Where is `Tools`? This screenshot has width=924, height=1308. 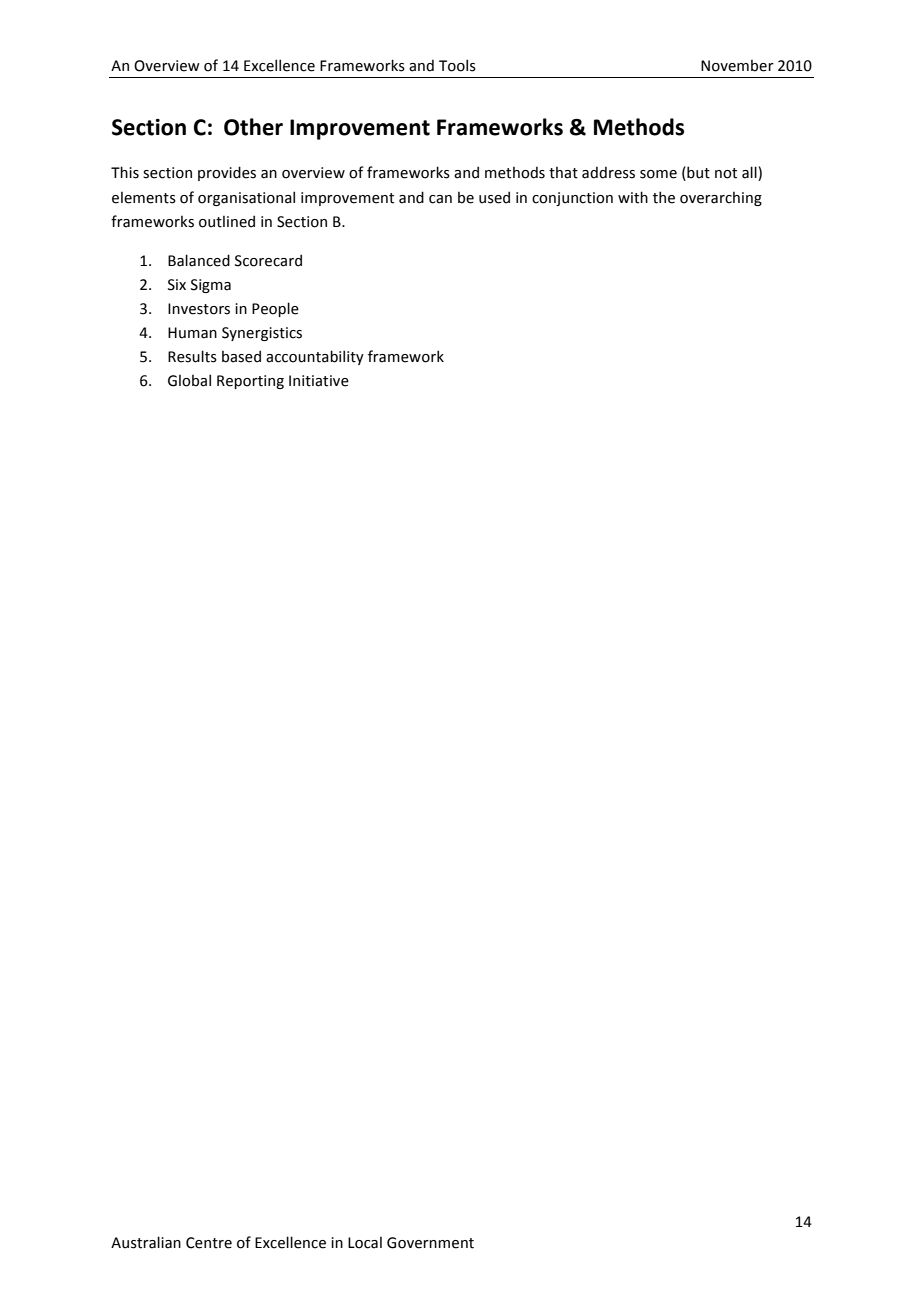
Tools is located at coordinates (457, 65).
